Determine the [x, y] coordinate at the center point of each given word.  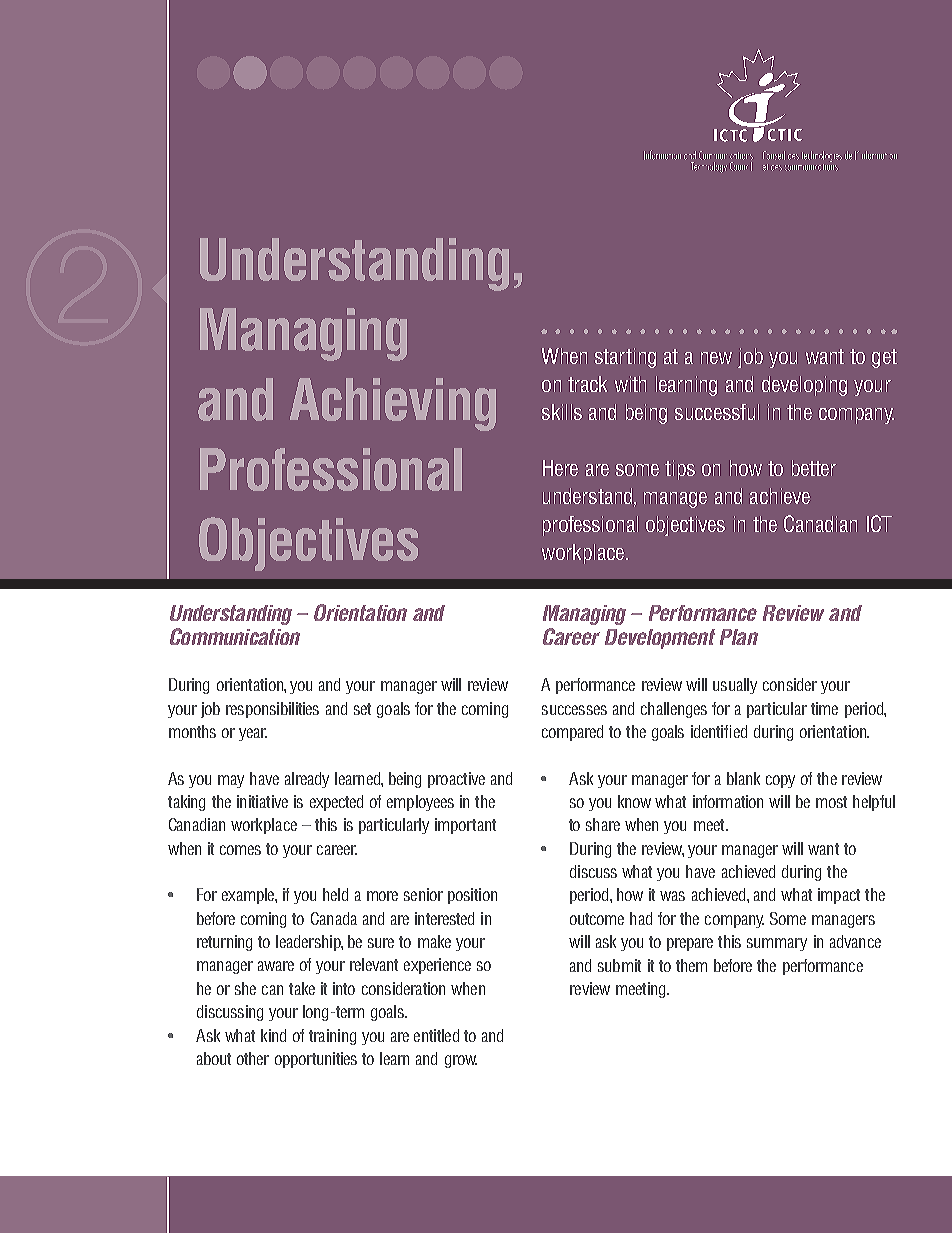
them [691, 965]
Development [660, 639]
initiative [262, 801]
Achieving [393, 404]
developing [804, 386]
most [831, 802]
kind [273, 1035]
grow [461, 1061]
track [587, 384]
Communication [235, 636]
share [603, 824]
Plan [739, 637]
